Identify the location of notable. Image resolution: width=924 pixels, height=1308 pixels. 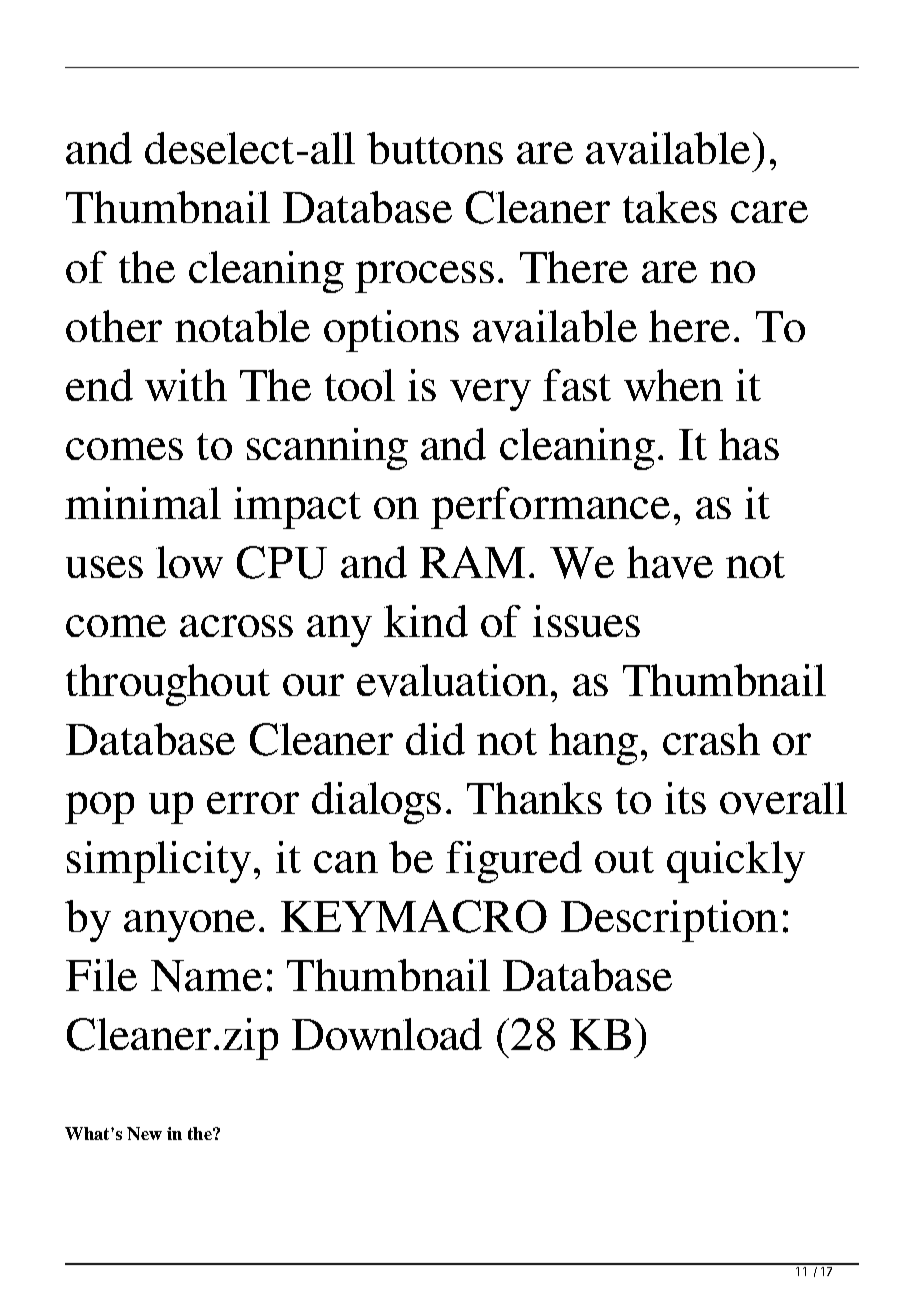
(242, 326).
